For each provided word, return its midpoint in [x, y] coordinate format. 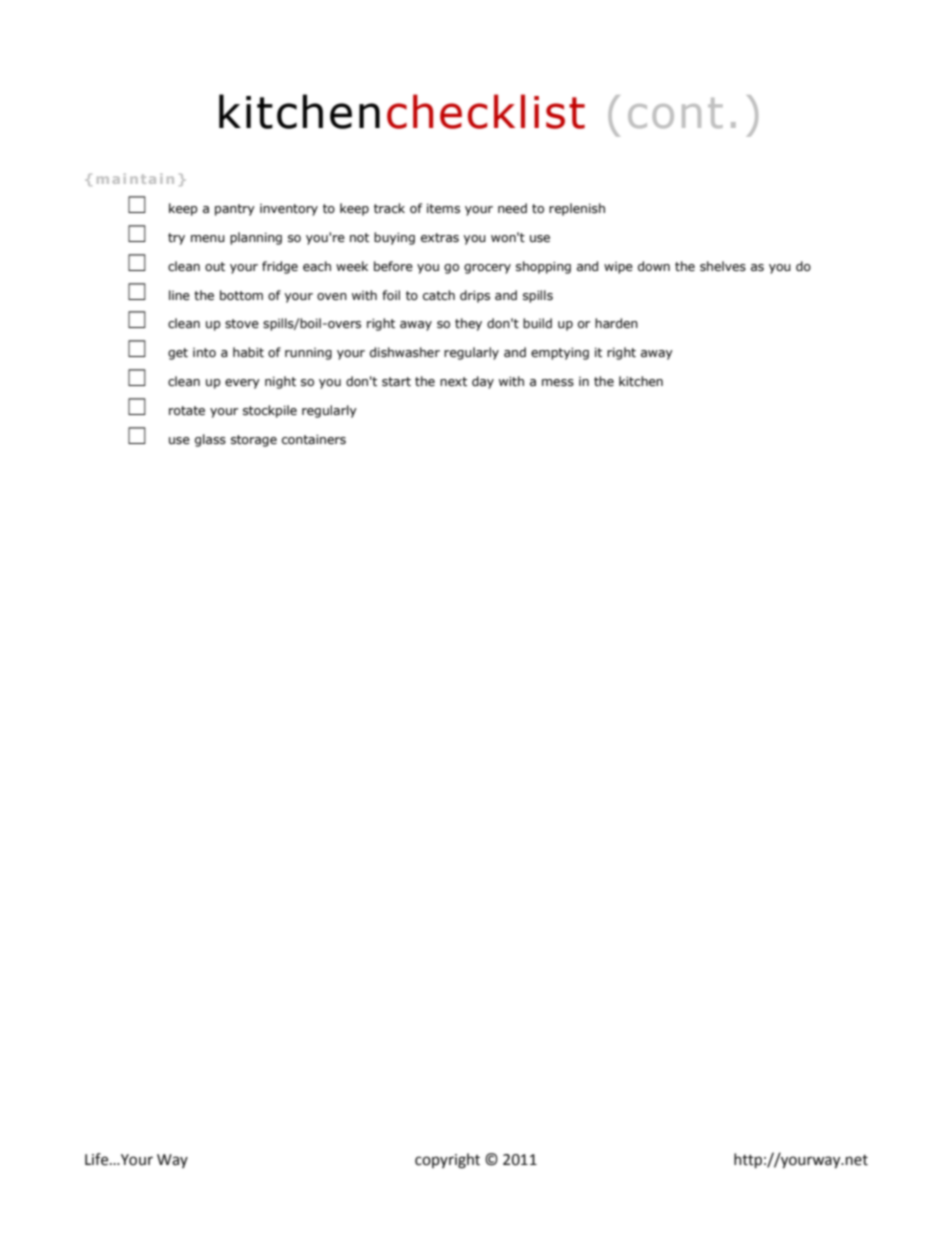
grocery [487, 269]
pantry [235, 210]
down [654, 266]
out [215, 267]
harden [616, 323]
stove [242, 324]
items [443, 209]
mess [558, 383]
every [242, 384]
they [468, 324]
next [453, 382]
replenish [577, 209]
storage [254, 441]
